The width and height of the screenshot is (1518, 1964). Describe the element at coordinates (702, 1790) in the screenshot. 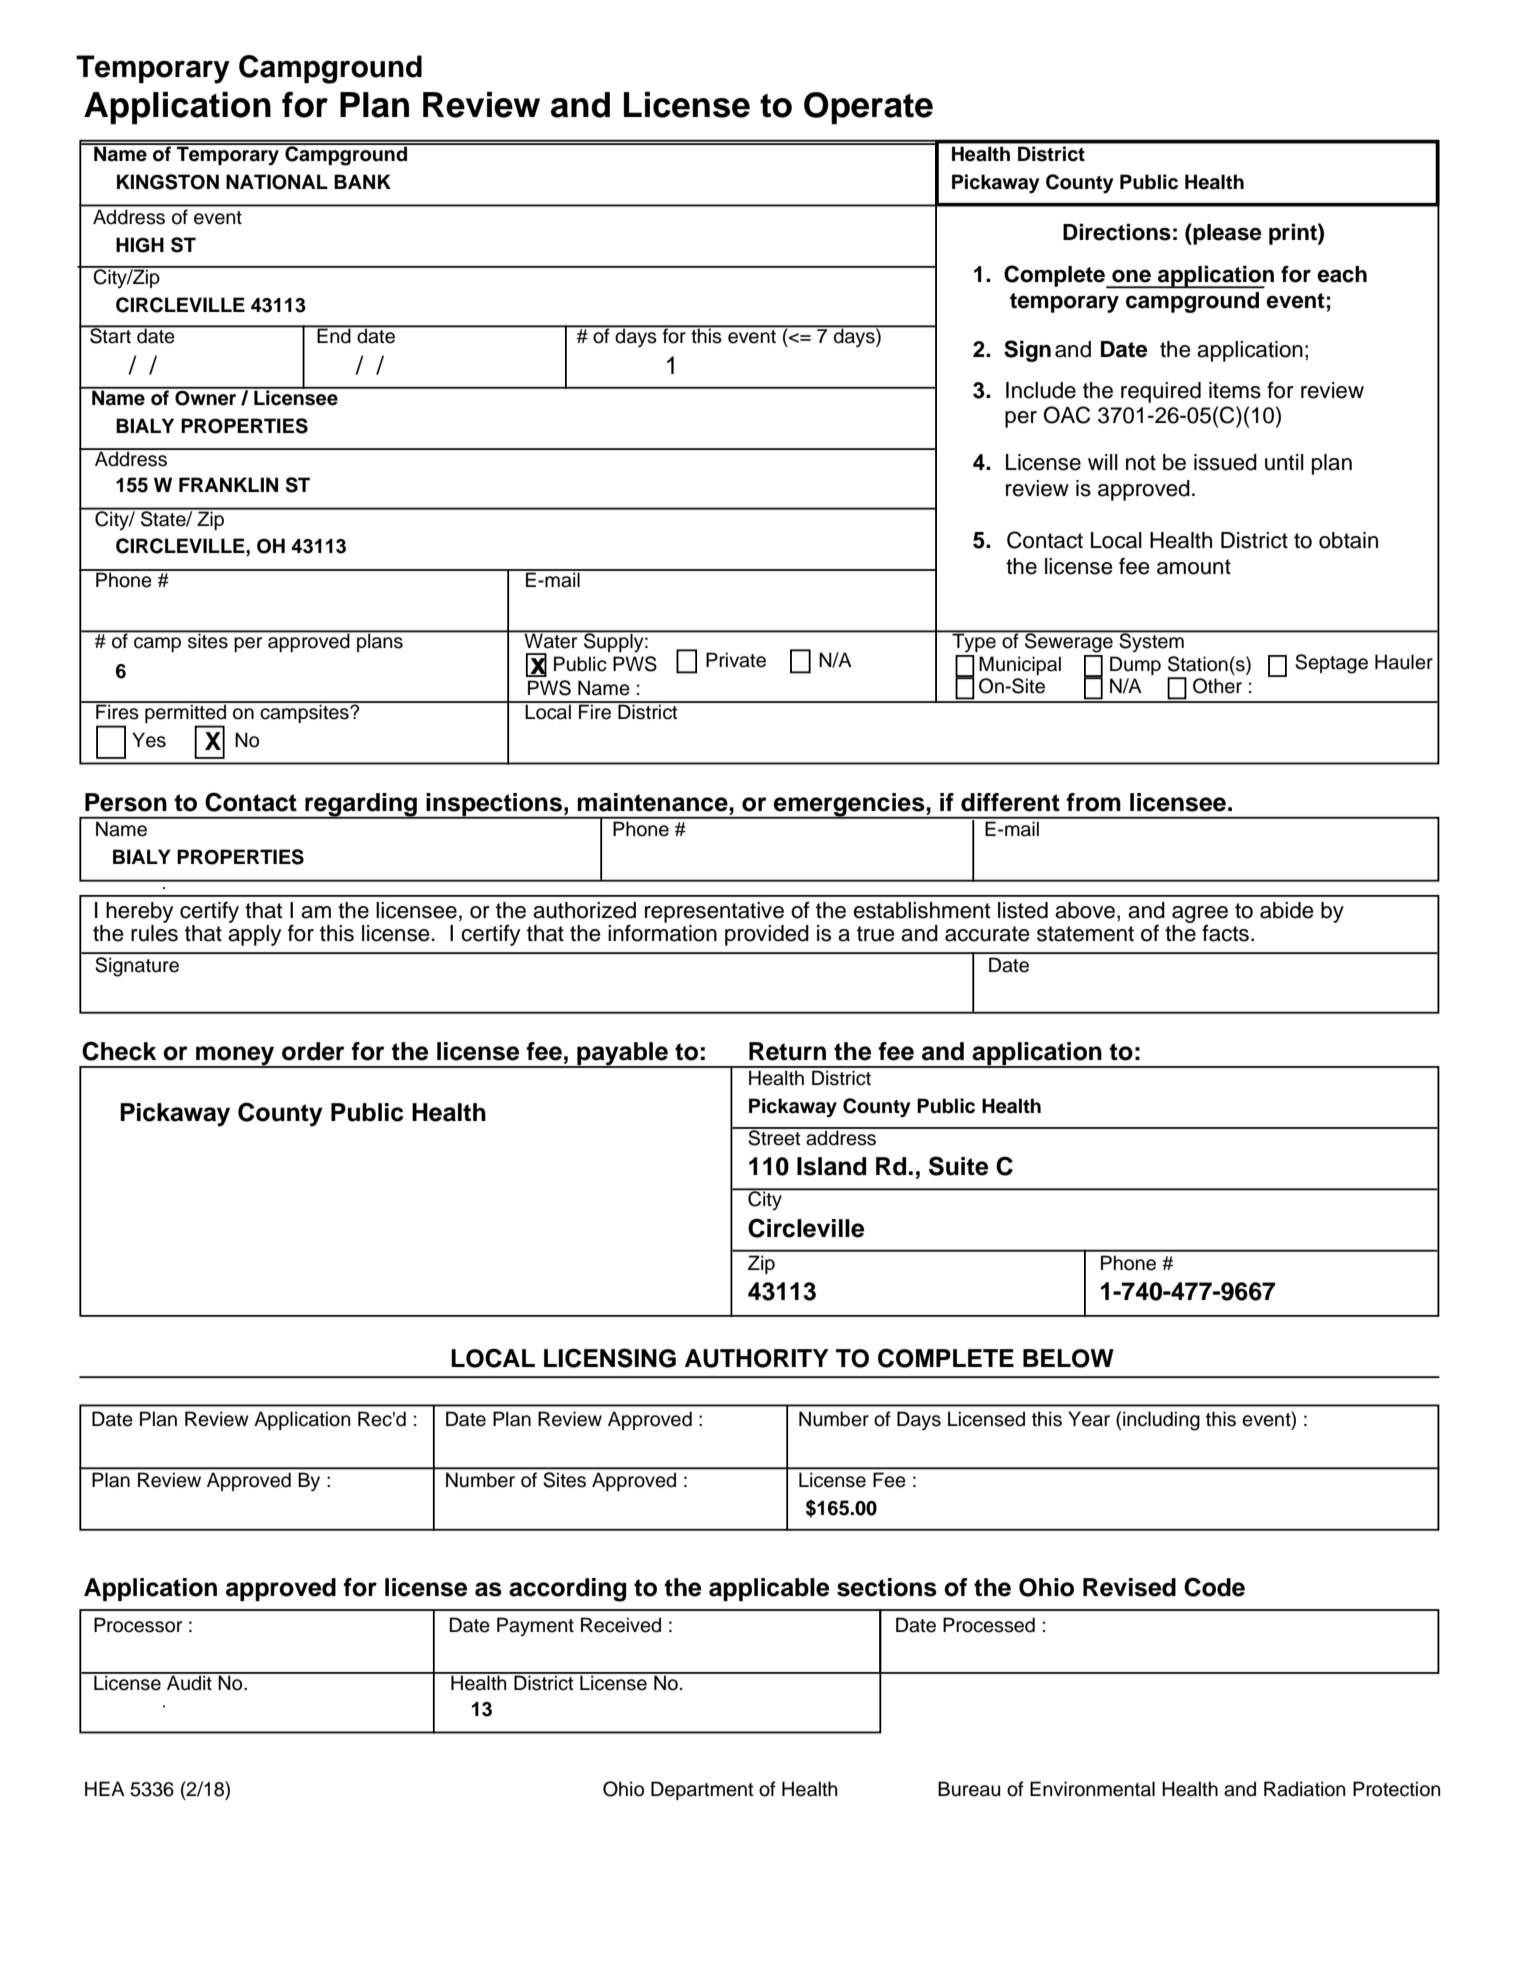

I see `Department` at that location.
